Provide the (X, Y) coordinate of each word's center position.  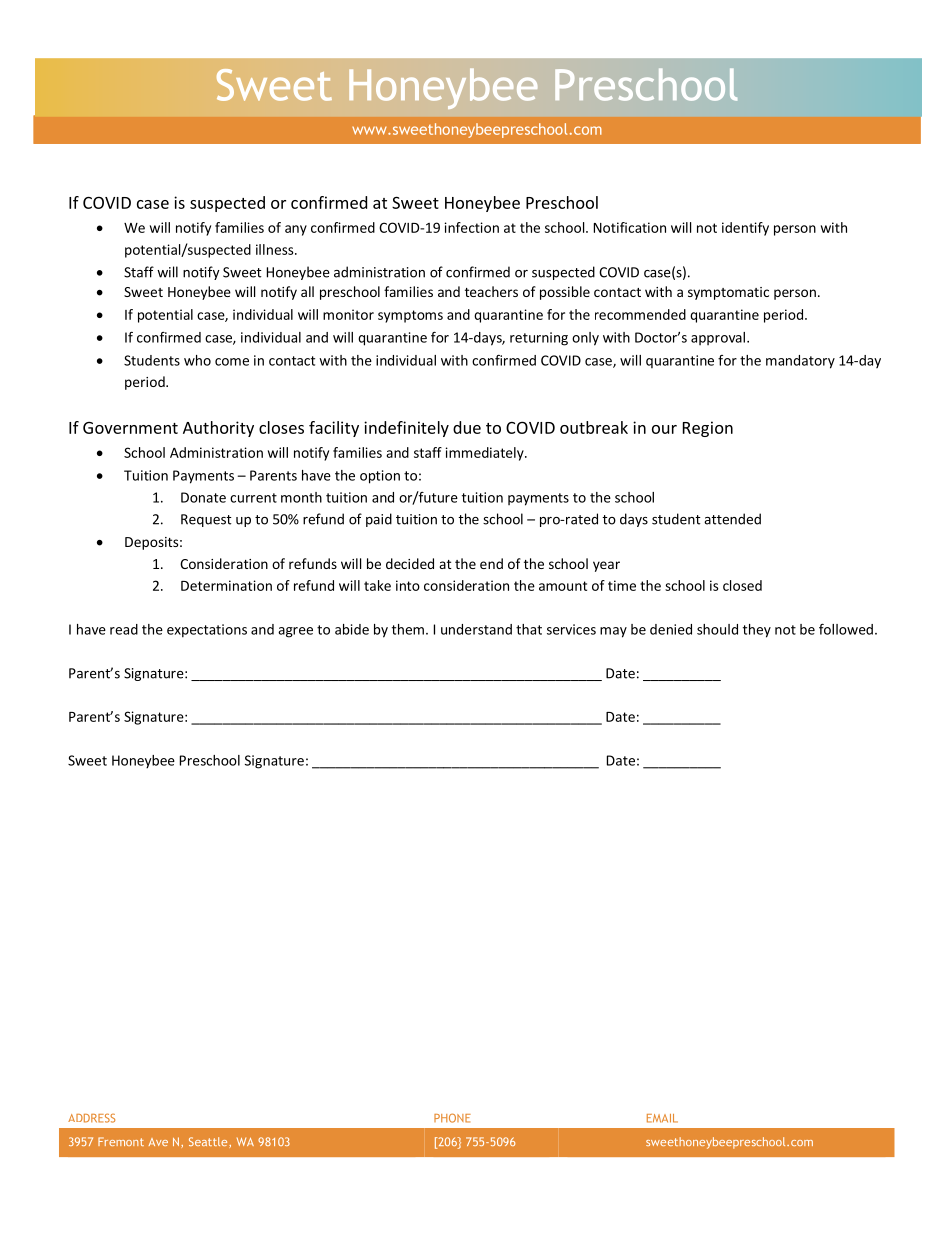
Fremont (121, 1141)
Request (206, 520)
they (757, 631)
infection (472, 227)
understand (476, 629)
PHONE (452, 1118)
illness (276, 249)
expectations (207, 631)
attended (732, 519)
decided (410, 563)
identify (745, 229)
